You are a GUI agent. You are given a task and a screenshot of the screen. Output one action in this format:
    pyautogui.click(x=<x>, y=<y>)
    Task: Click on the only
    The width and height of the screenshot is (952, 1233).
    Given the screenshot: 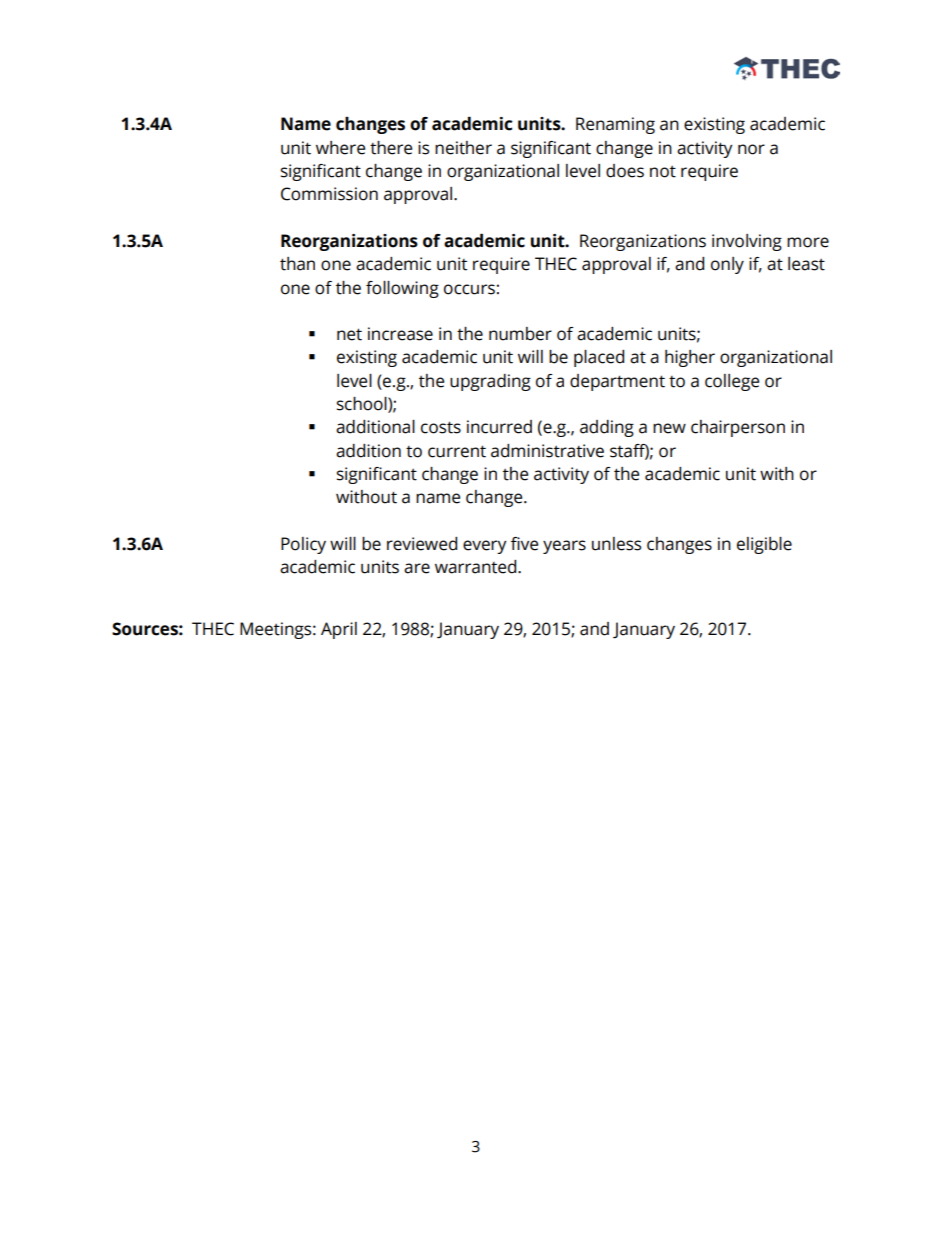 What is the action you would take?
    pyautogui.click(x=727, y=265)
